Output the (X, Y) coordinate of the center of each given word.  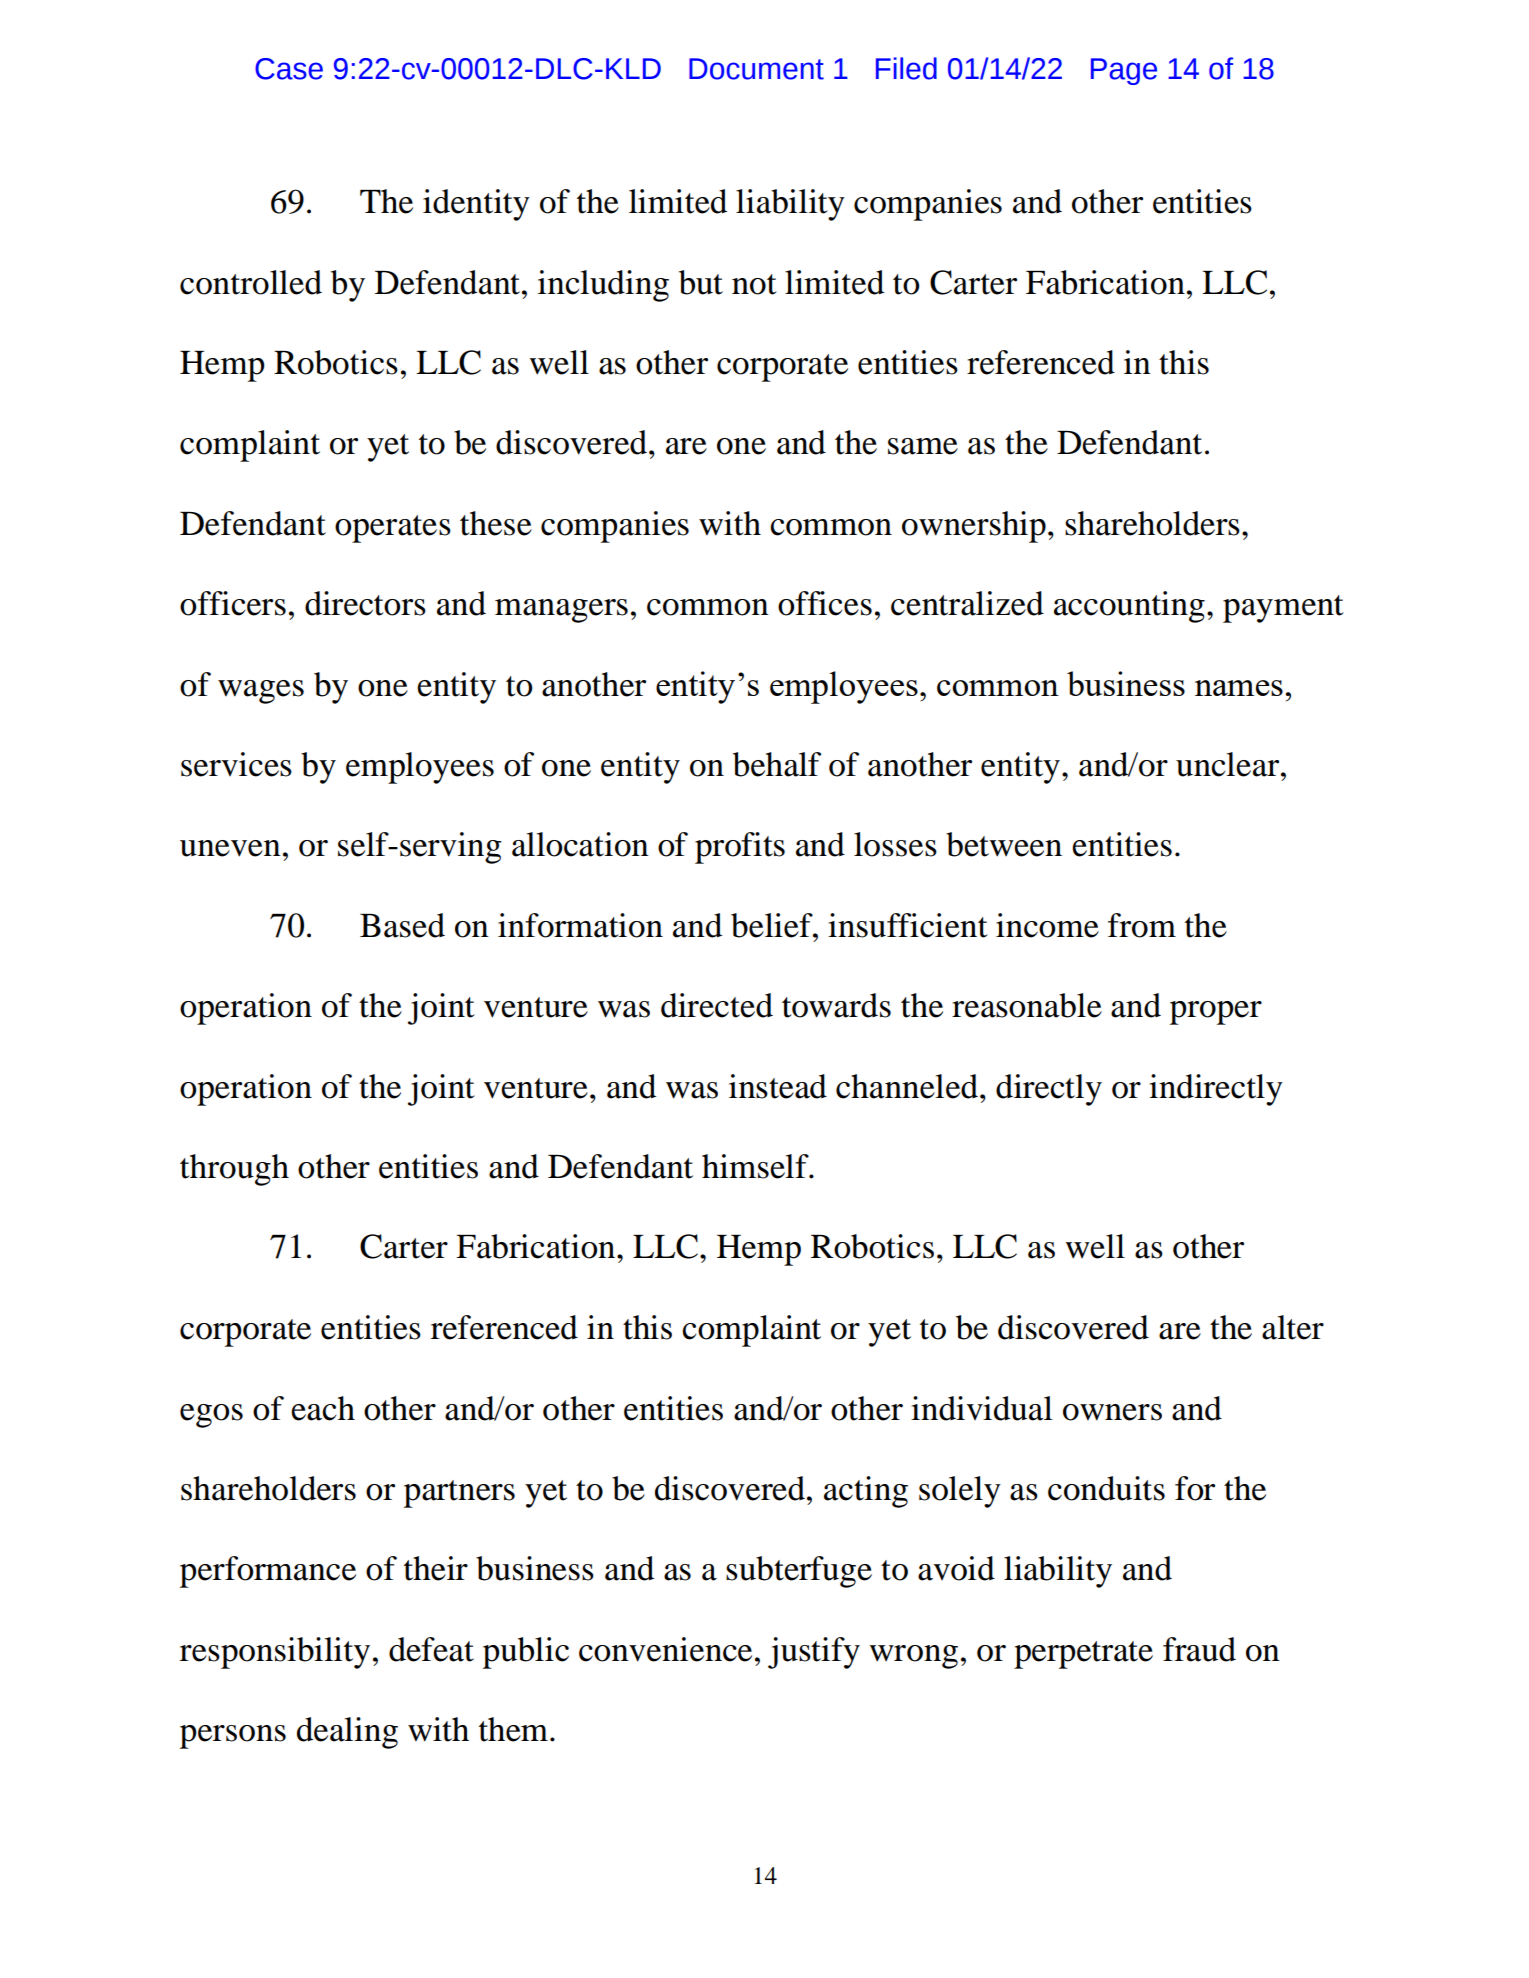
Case (289, 69)
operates (393, 529)
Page (1124, 71)
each (323, 1408)
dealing (347, 1733)
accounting (1129, 607)
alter (1293, 1327)
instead (778, 1086)
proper (1216, 1013)
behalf (777, 764)
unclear (1229, 764)
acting (866, 1492)
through (234, 1170)
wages (261, 692)
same (923, 446)
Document (756, 69)
